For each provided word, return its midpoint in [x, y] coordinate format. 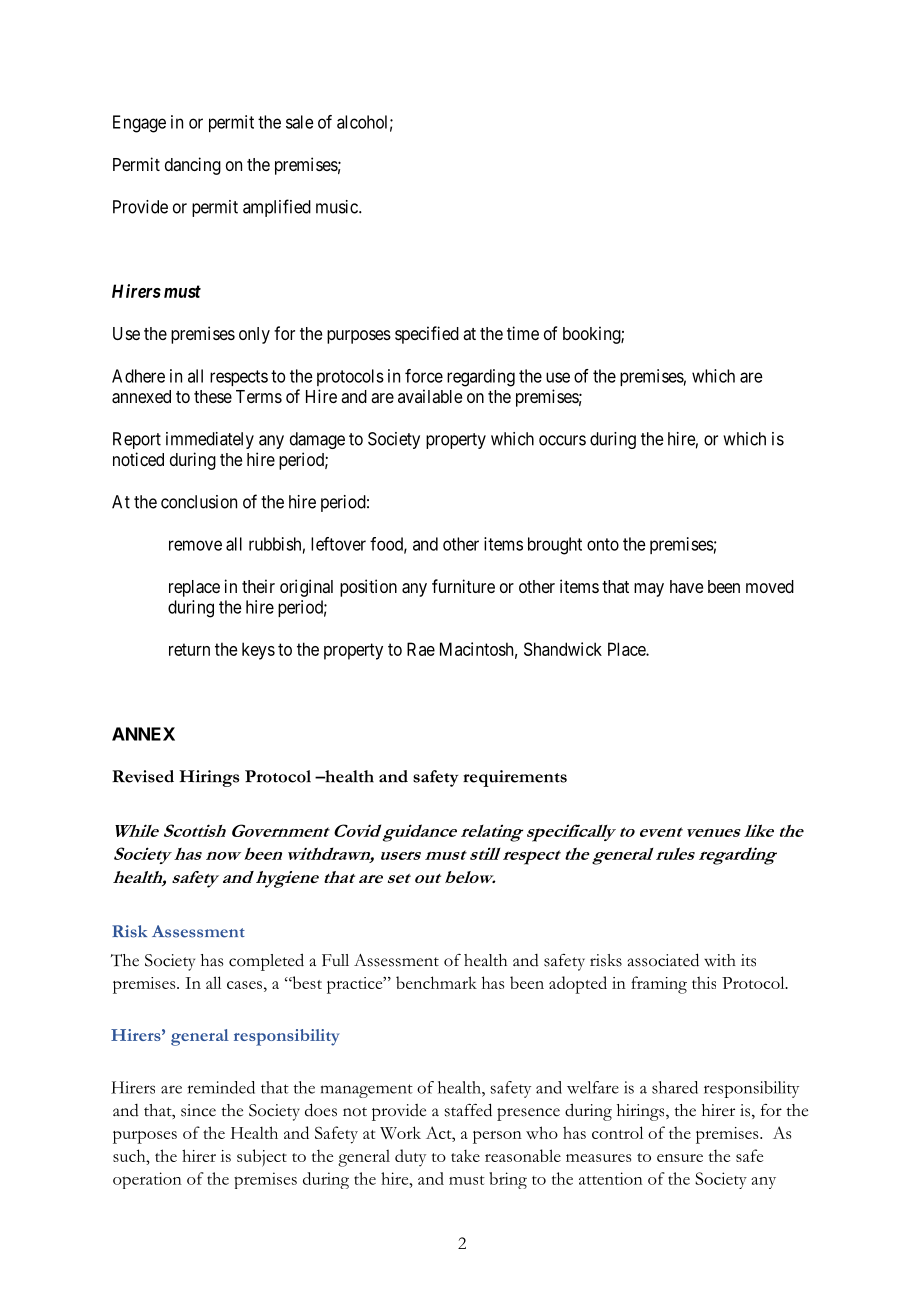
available [430, 396]
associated [663, 960]
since [198, 1110]
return [189, 649]
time [523, 333]
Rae [421, 649]
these [213, 396]
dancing [193, 166]
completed [266, 962]
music [338, 207]
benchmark [436, 982]
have [686, 587]
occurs [562, 440]
